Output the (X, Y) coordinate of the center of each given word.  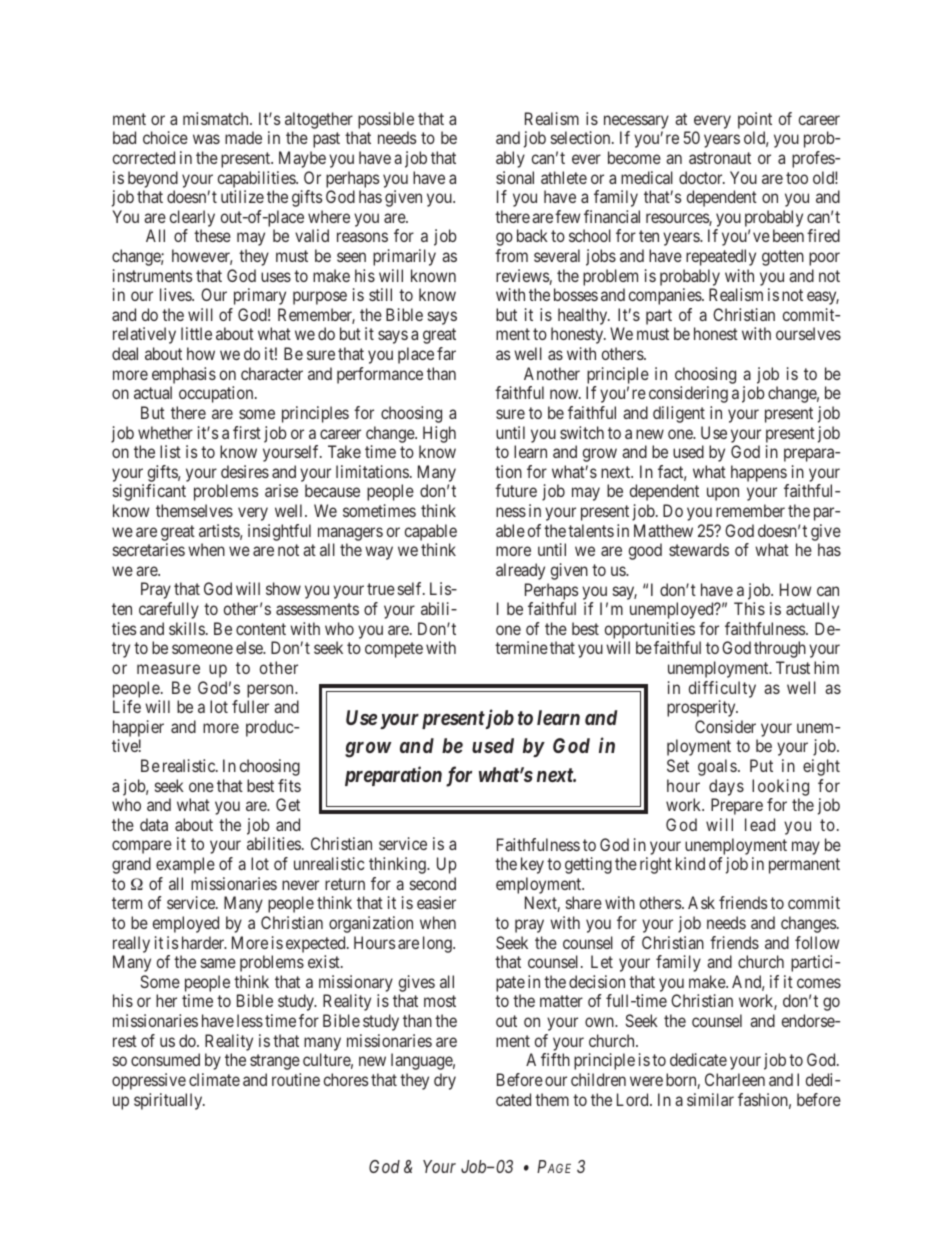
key (532, 865)
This (749, 608)
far (446, 353)
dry (445, 1081)
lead (760, 824)
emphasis (184, 375)
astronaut (720, 158)
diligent (679, 414)
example (185, 865)
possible (386, 120)
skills (187, 628)
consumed (165, 1059)
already (520, 571)
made (243, 137)
